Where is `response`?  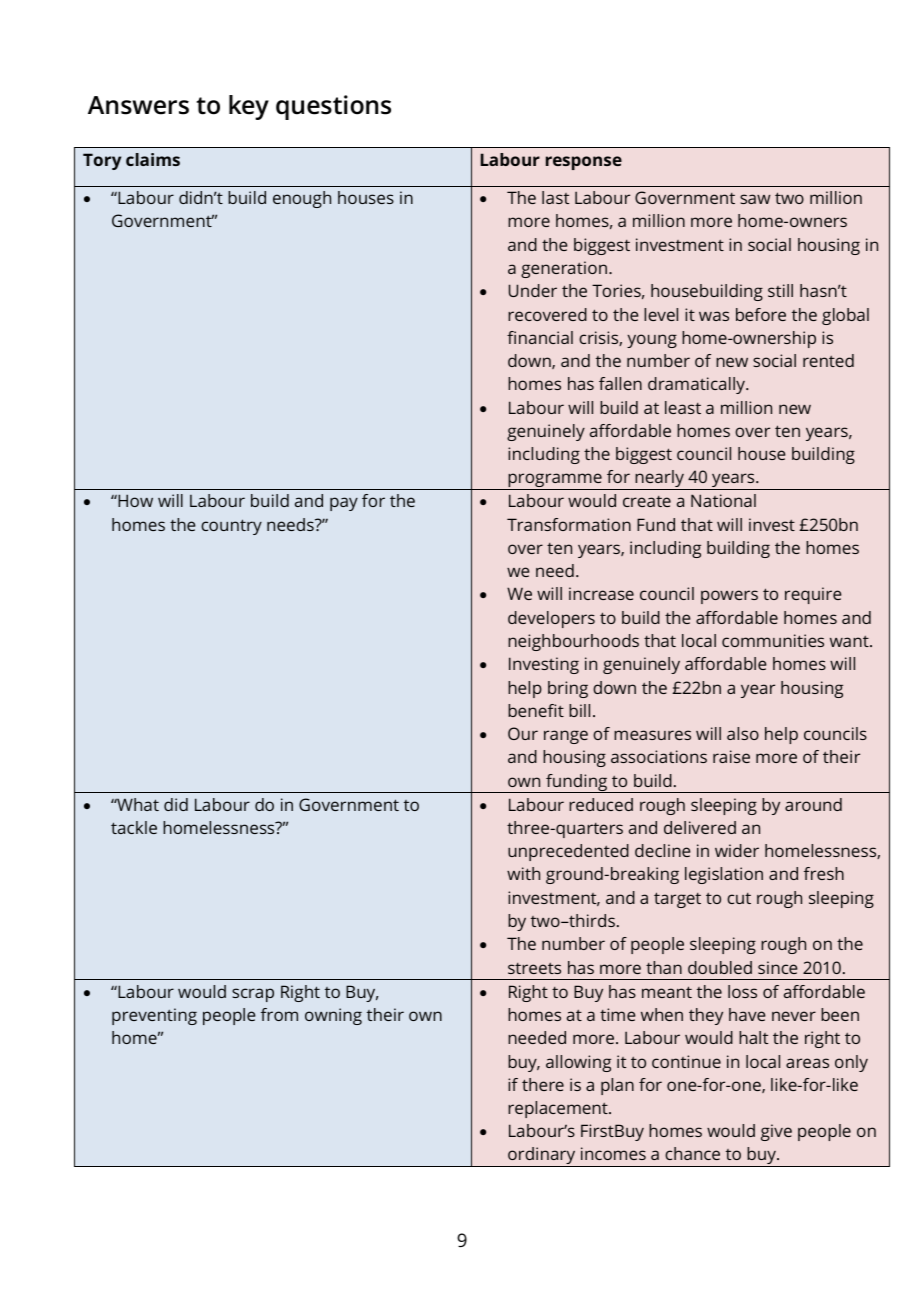 response is located at coordinates (584, 163).
